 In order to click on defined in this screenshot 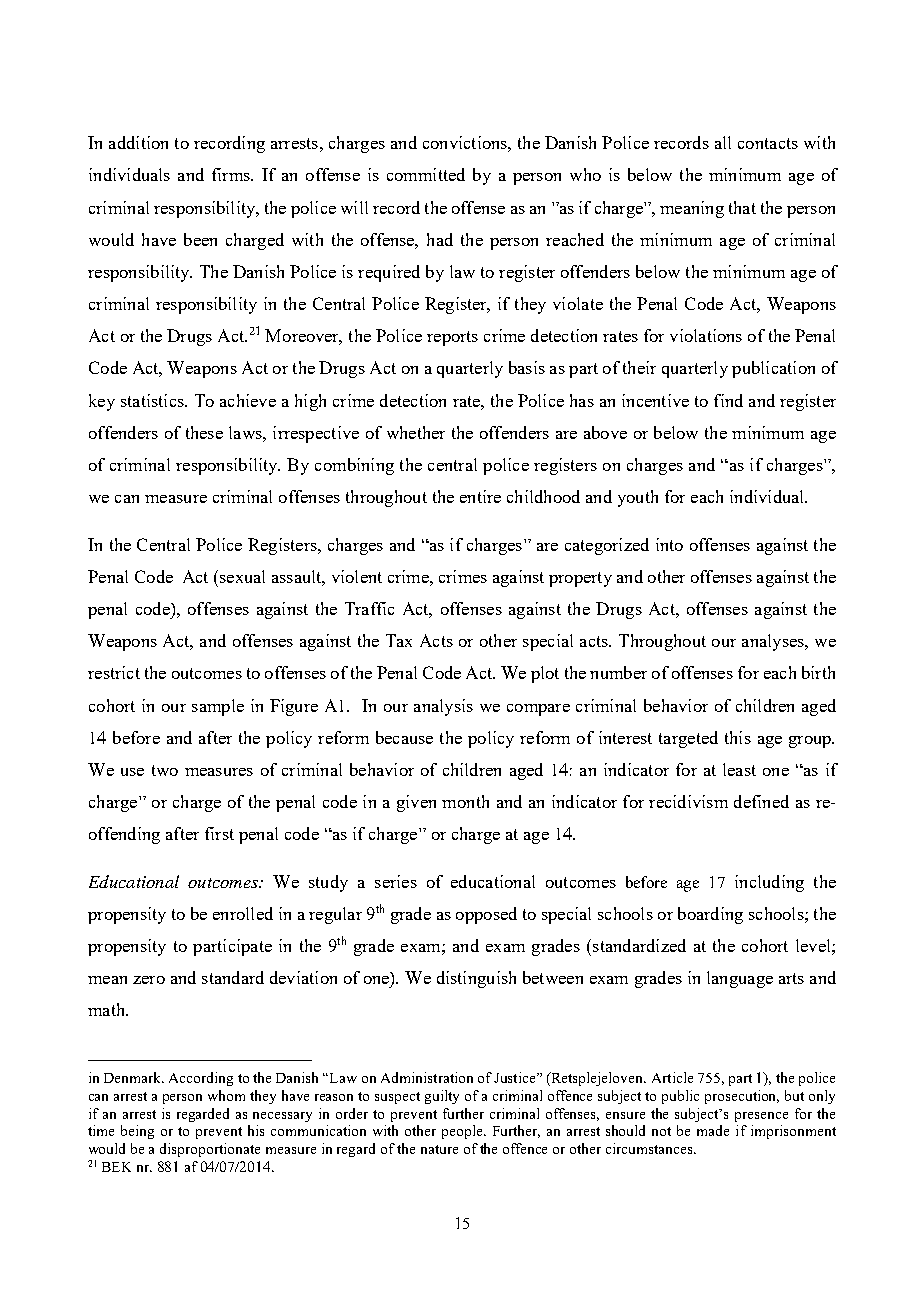, I will do `click(761, 801)`.
